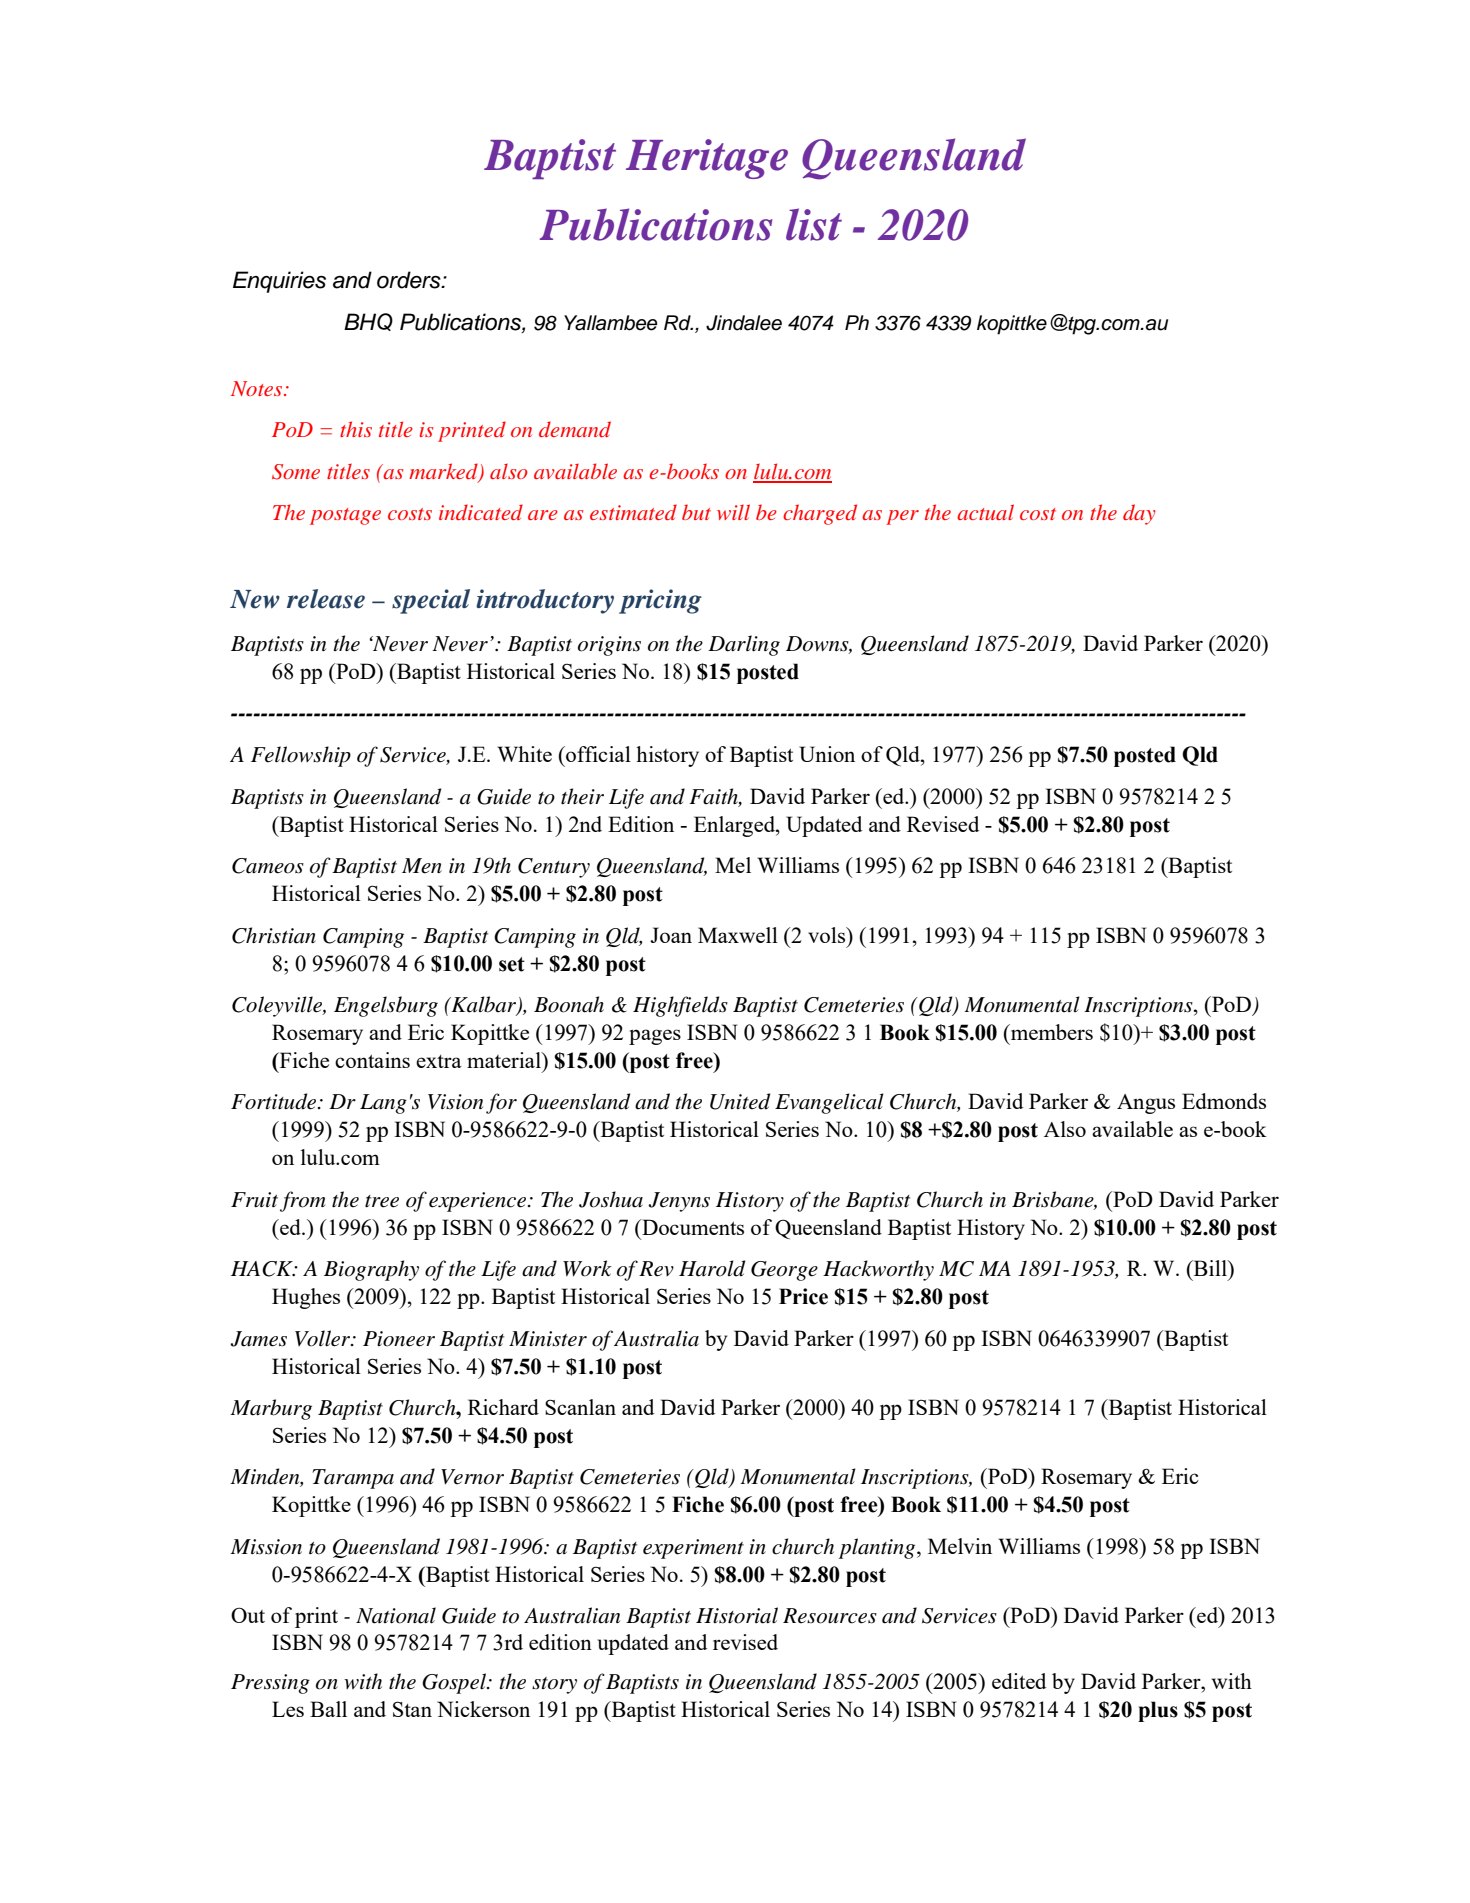 The image size is (1470, 1903). What do you see at coordinates (737, 1615) in the image?
I see `Historial` at bounding box center [737, 1615].
